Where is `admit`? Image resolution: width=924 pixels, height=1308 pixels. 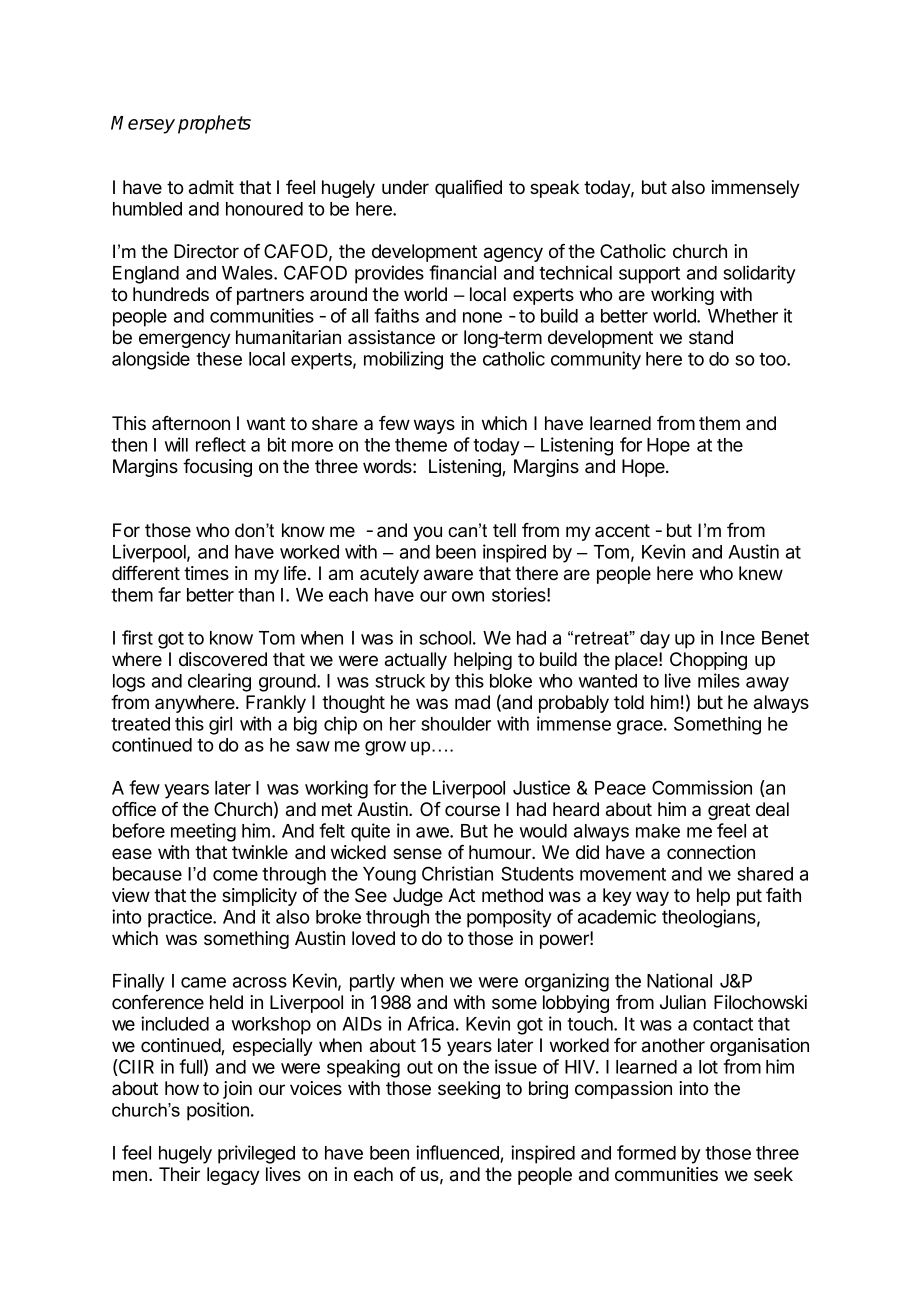
admit is located at coordinates (211, 187).
